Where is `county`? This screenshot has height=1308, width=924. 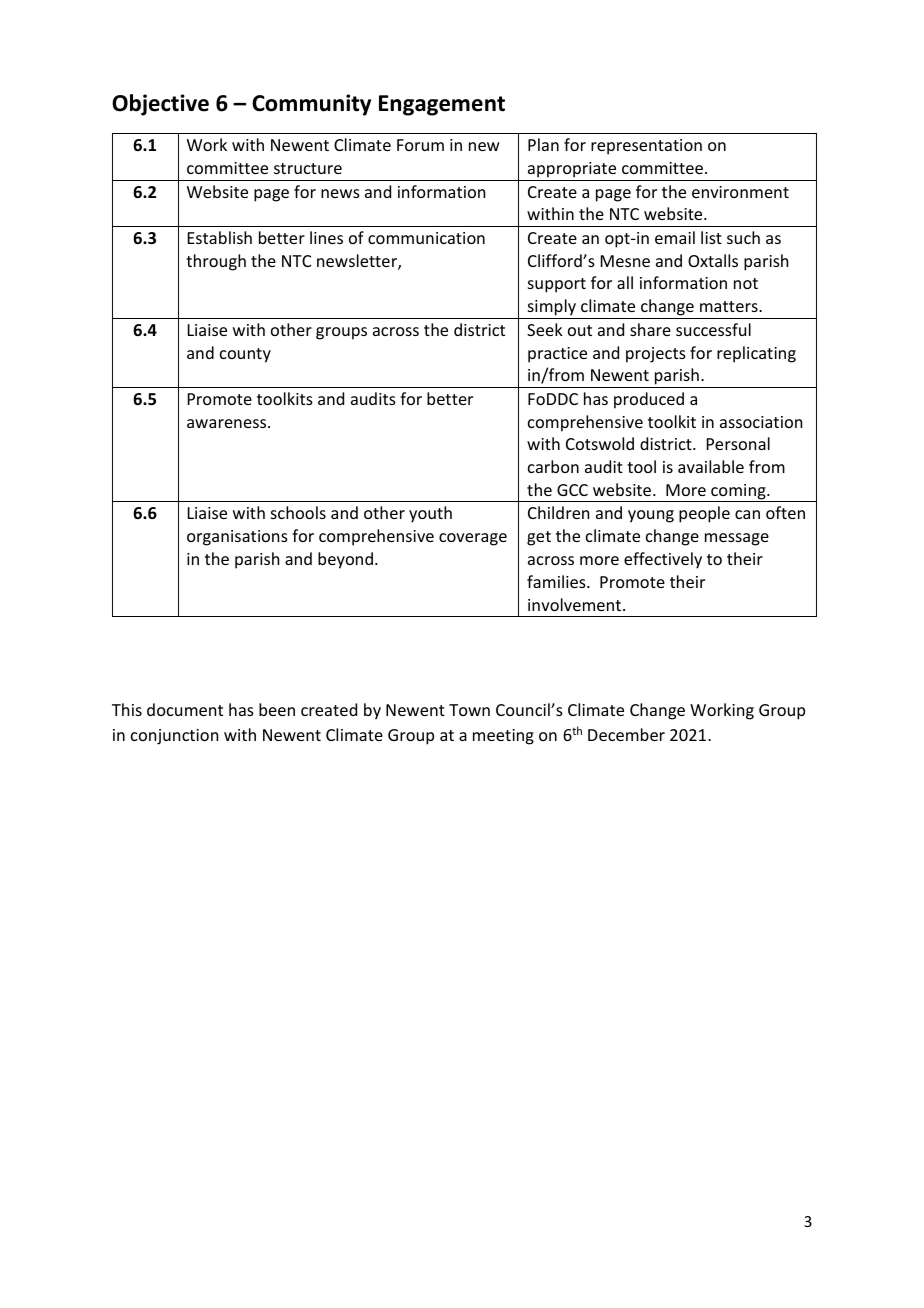
county is located at coordinates (245, 355).
